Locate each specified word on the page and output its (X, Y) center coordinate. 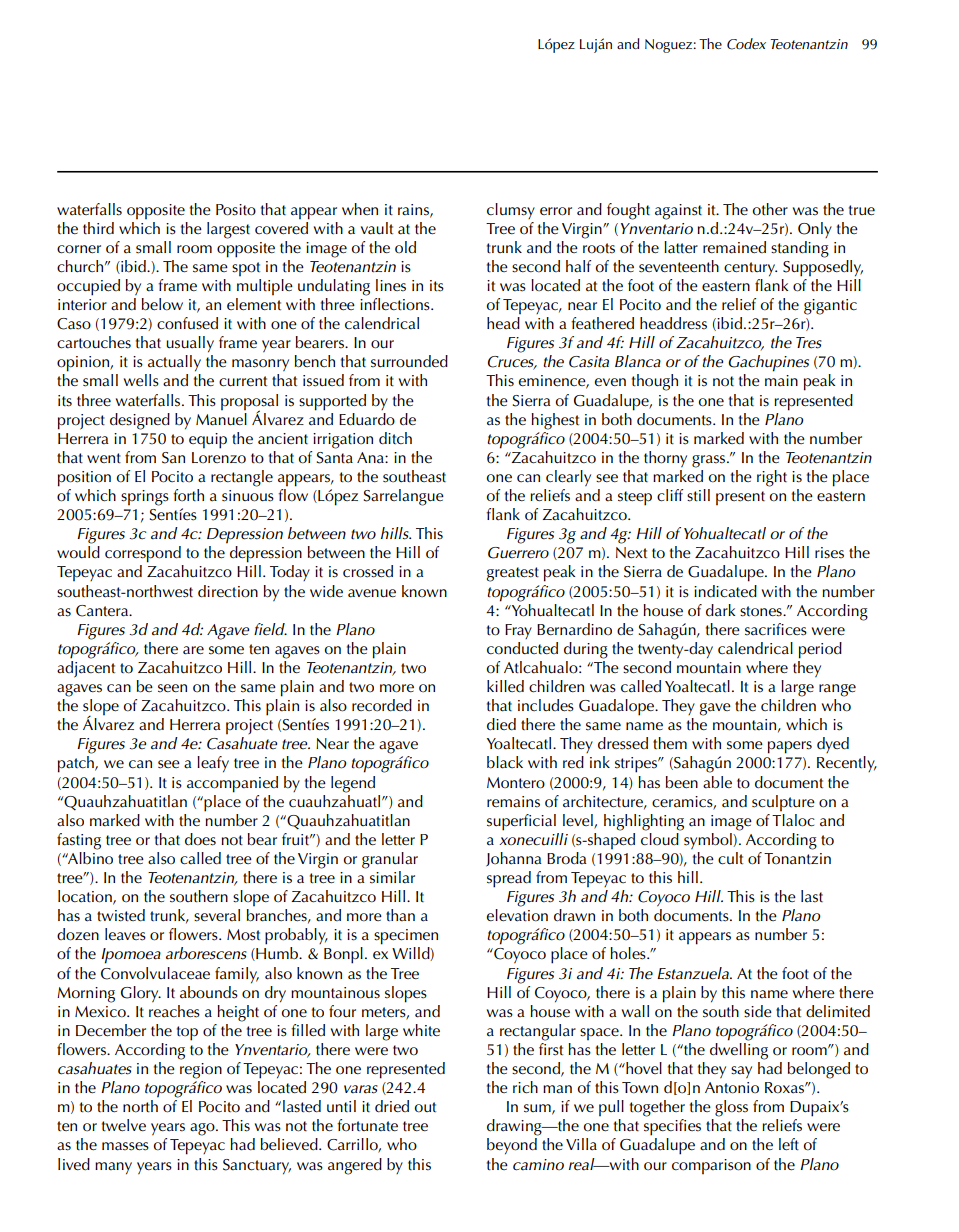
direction (228, 591)
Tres (809, 343)
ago (203, 1129)
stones (762, 611)
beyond (512, 1146)
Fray (518, 631)
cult (730, 858)
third (98, 228)
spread (509, 879)
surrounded (409, 361)
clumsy (511, 211)
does (200, 839)
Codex (746, 44)
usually (190, 344)
